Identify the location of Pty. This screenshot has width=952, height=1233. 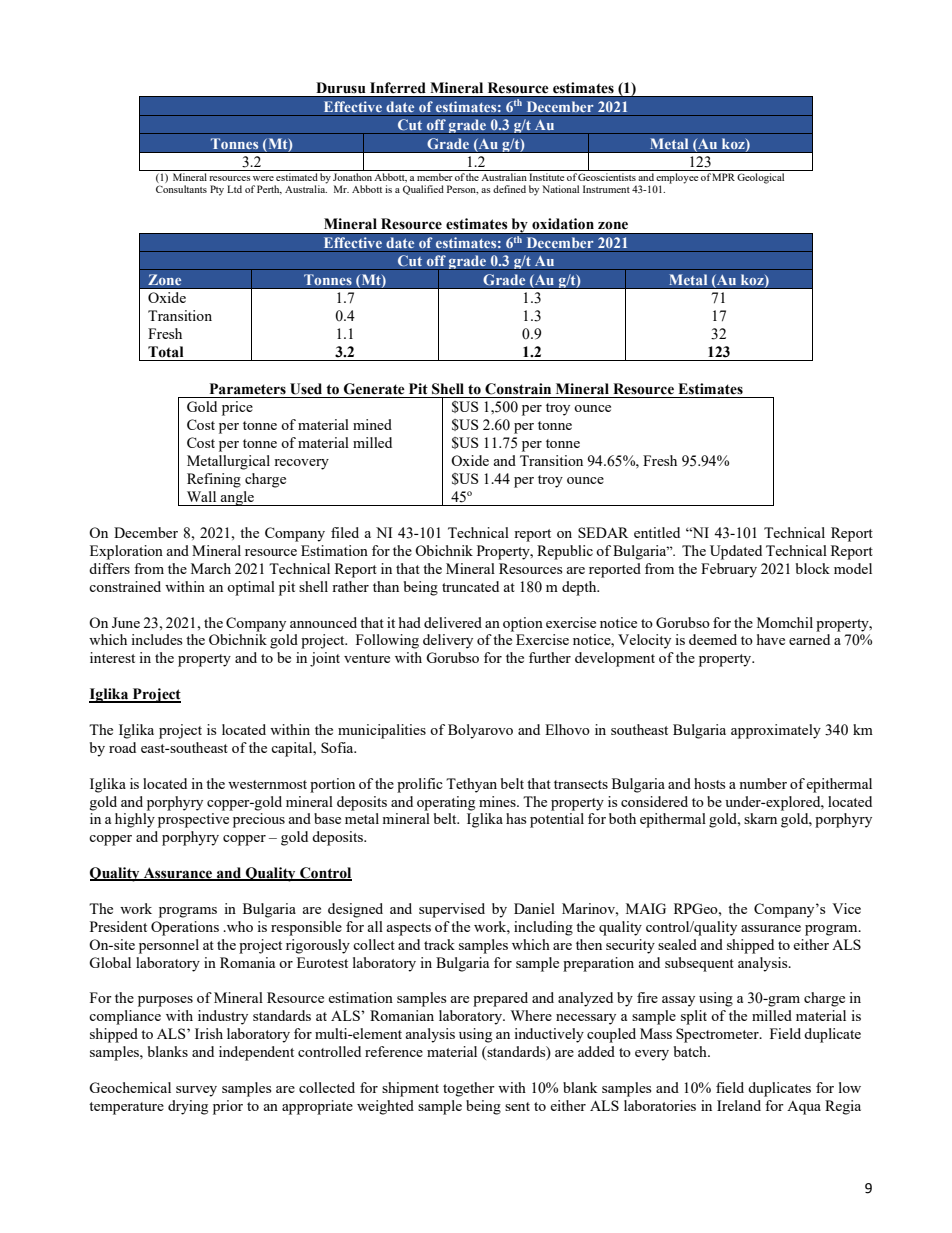
(217, 190).
